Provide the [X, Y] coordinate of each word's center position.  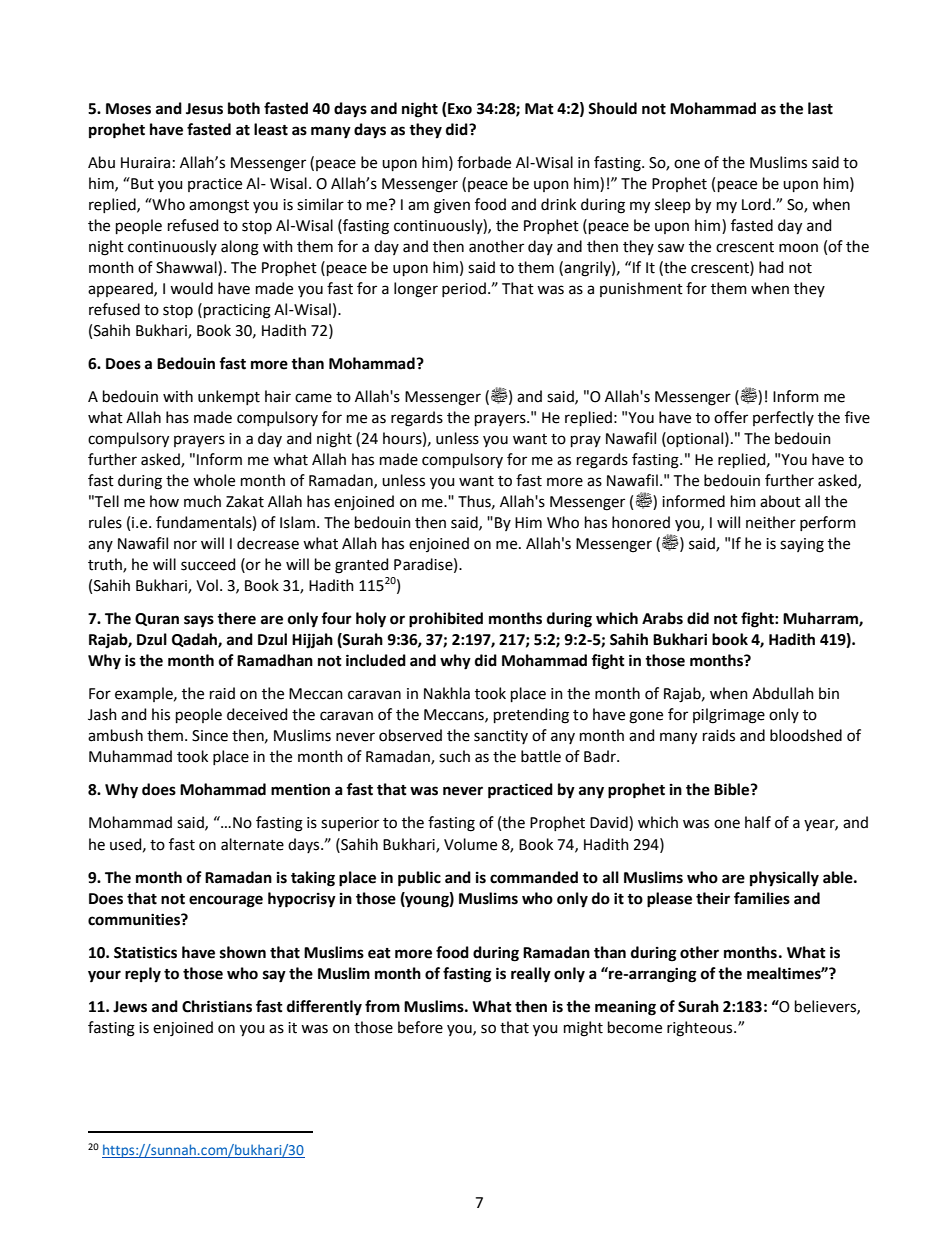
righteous [701, 1029]
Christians [217, 1006]
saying [802, 545]
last [820, 108]
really [531, 975]
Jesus [204, 109]
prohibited [446, 620]
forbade [484, 162]
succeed [208, 564]
